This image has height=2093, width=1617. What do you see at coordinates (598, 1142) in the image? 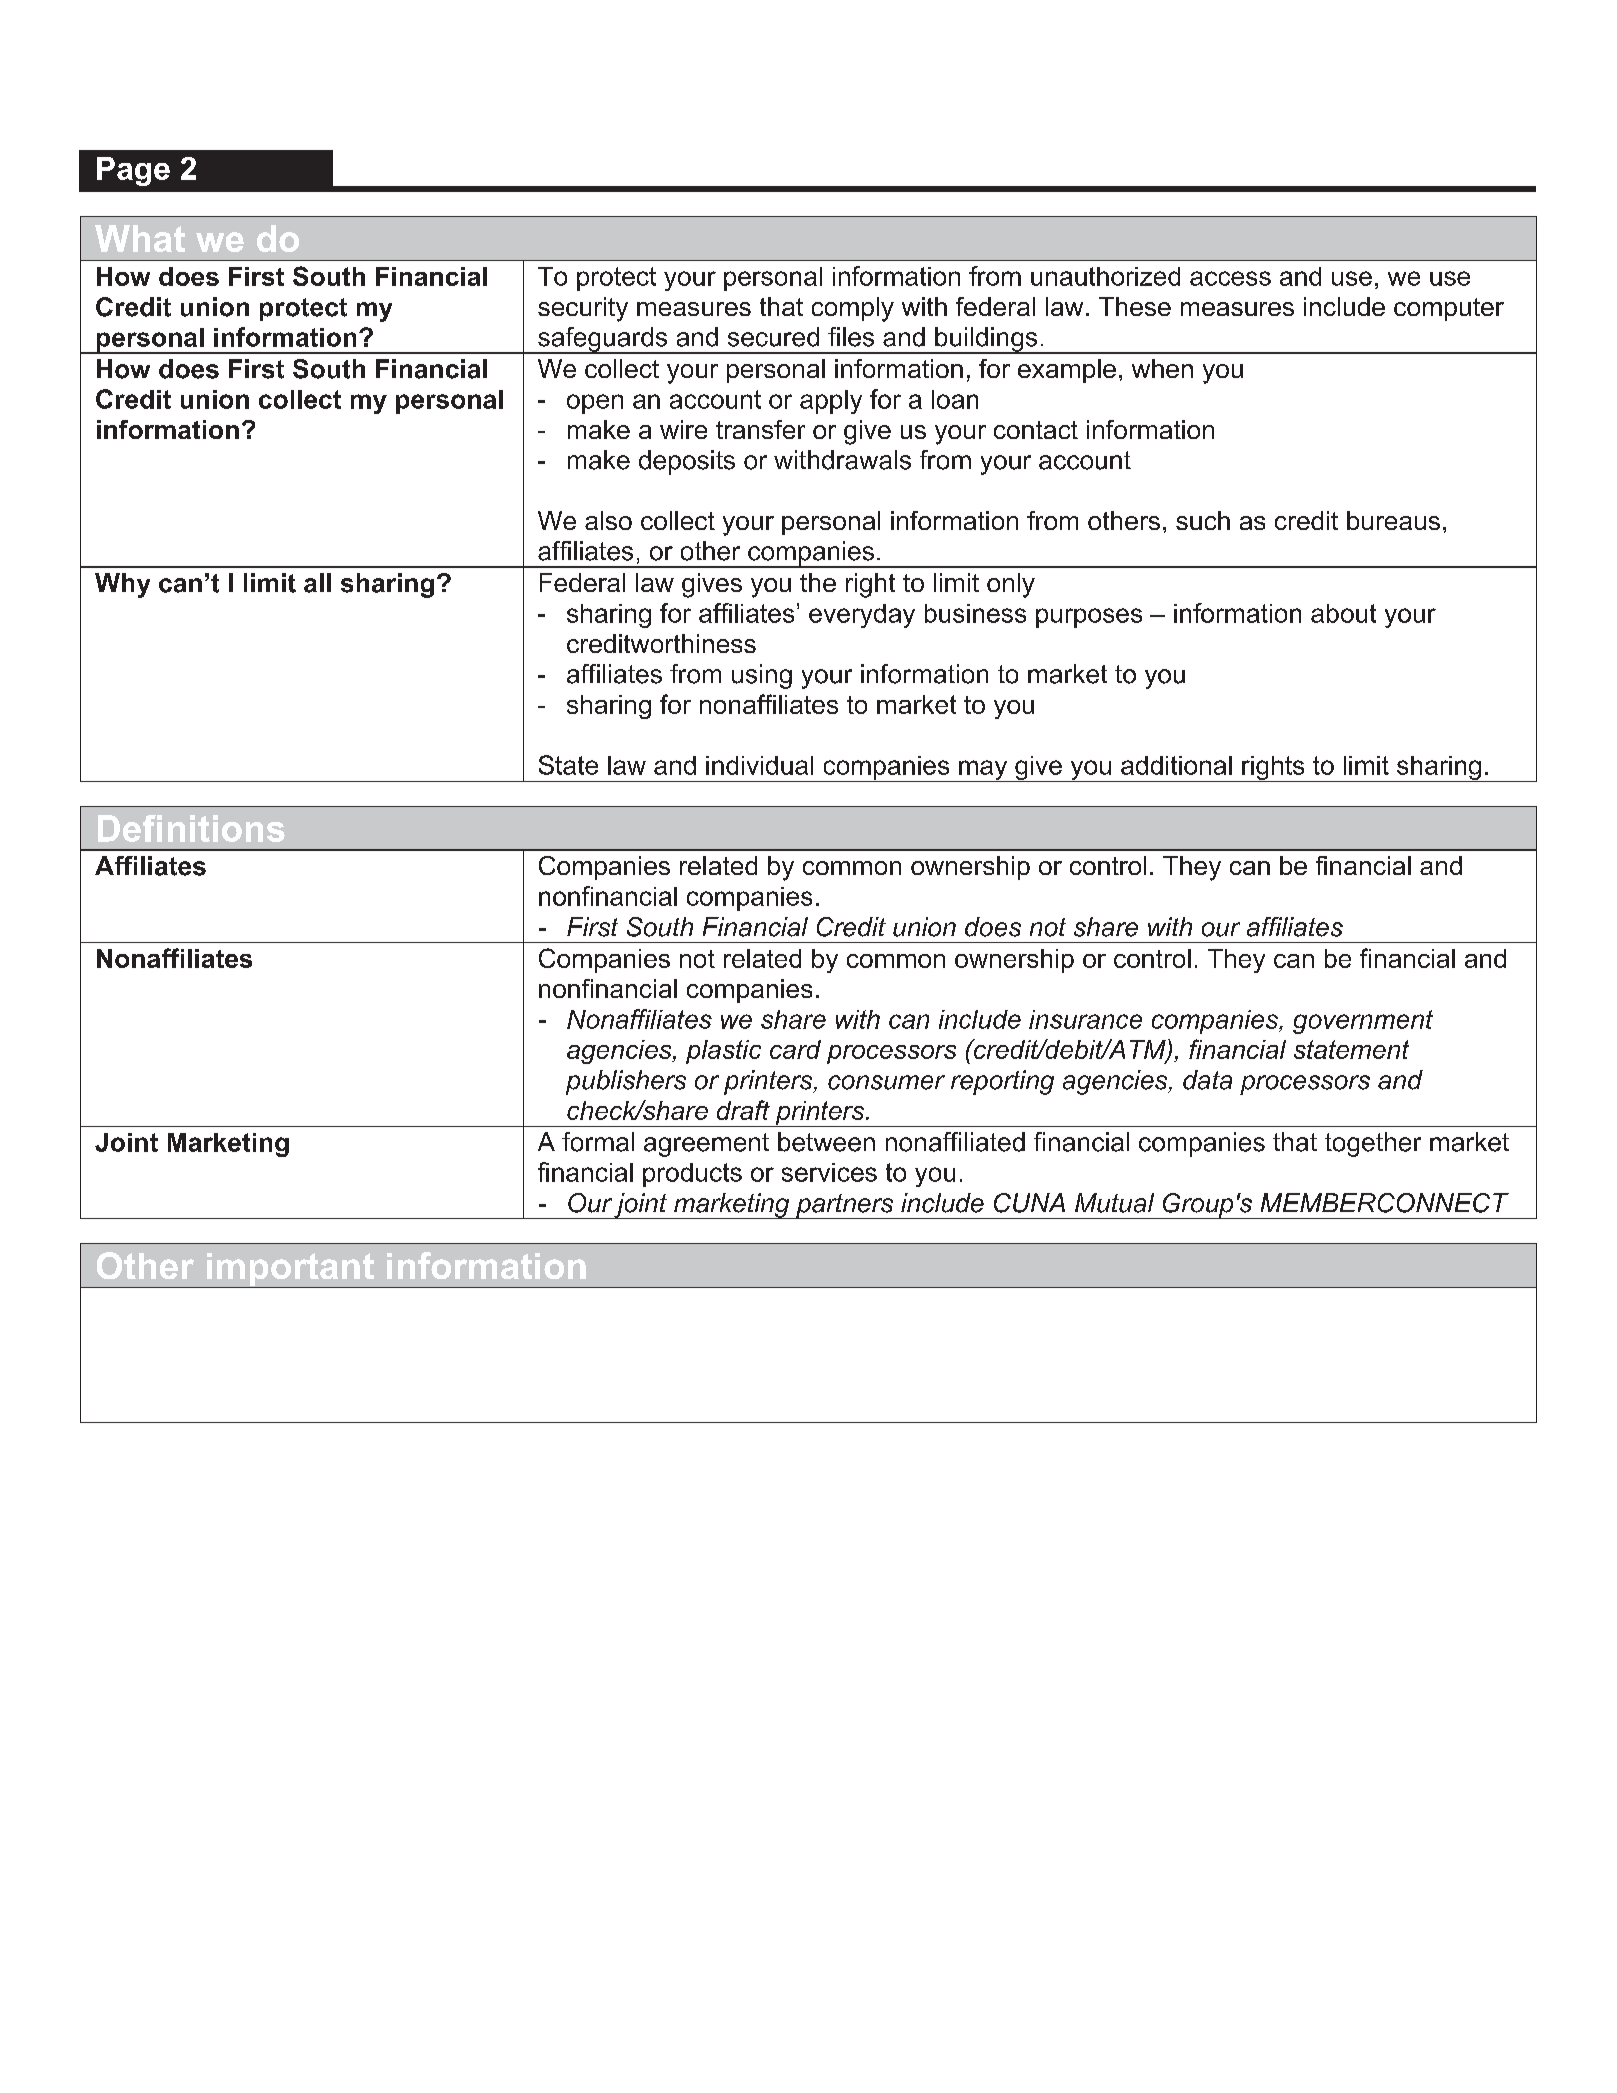
I see `formal` at bounding box center [598, 1142].
